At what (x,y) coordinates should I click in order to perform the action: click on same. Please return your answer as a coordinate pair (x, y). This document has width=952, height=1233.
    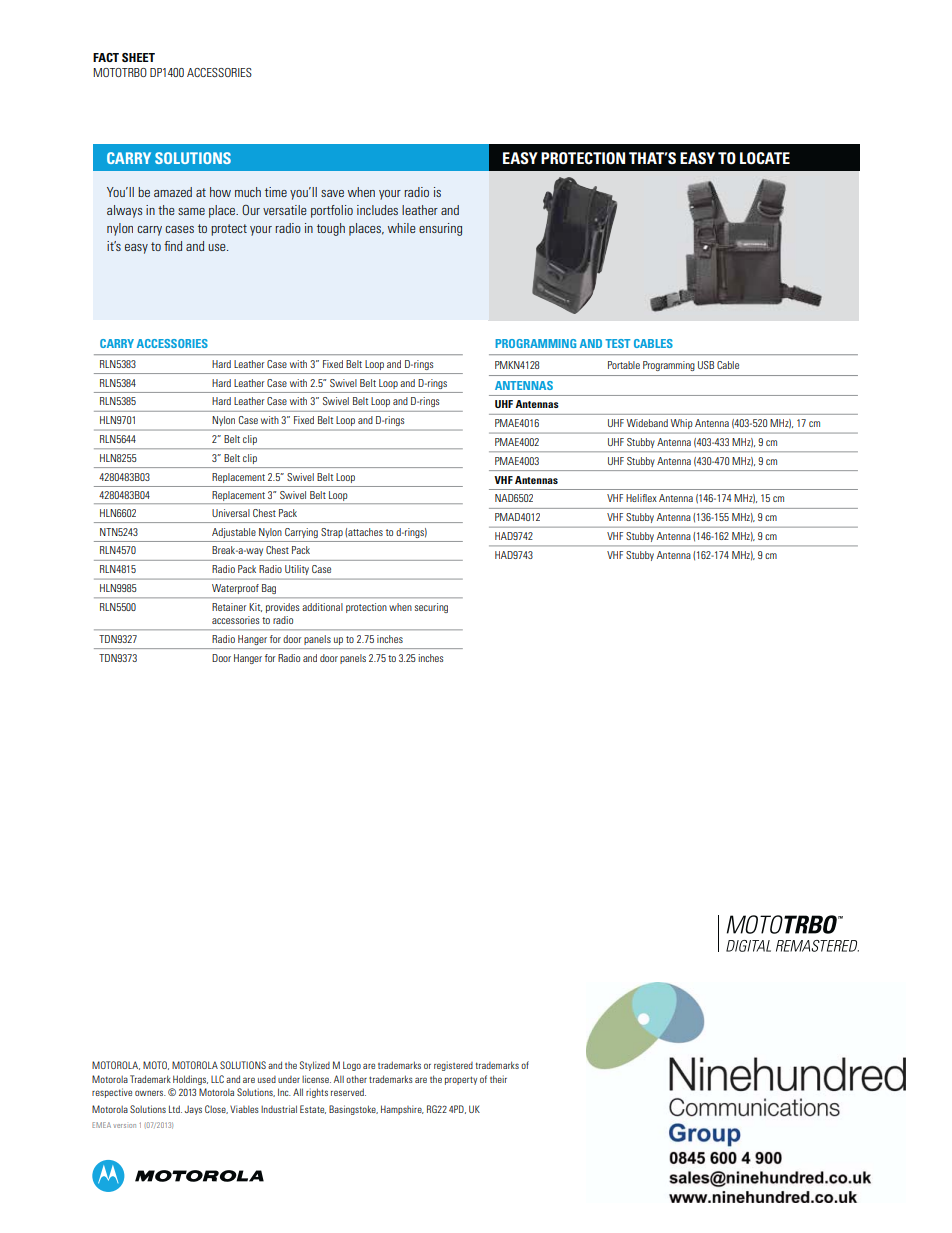
    Looking at the image, I should click on (191, 211).
